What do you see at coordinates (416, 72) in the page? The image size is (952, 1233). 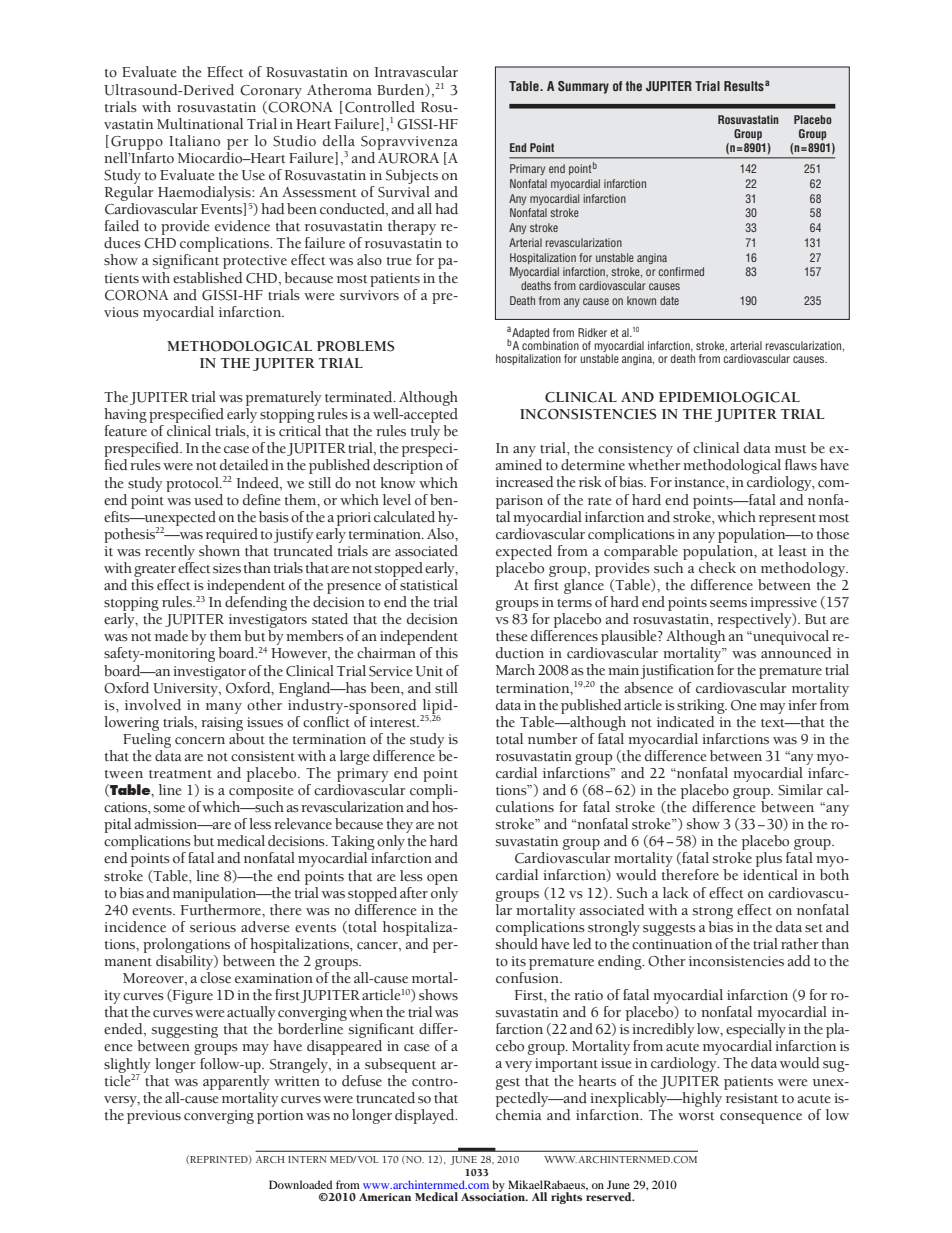 I see `Intravascular` at bounding box center [416, 72].
